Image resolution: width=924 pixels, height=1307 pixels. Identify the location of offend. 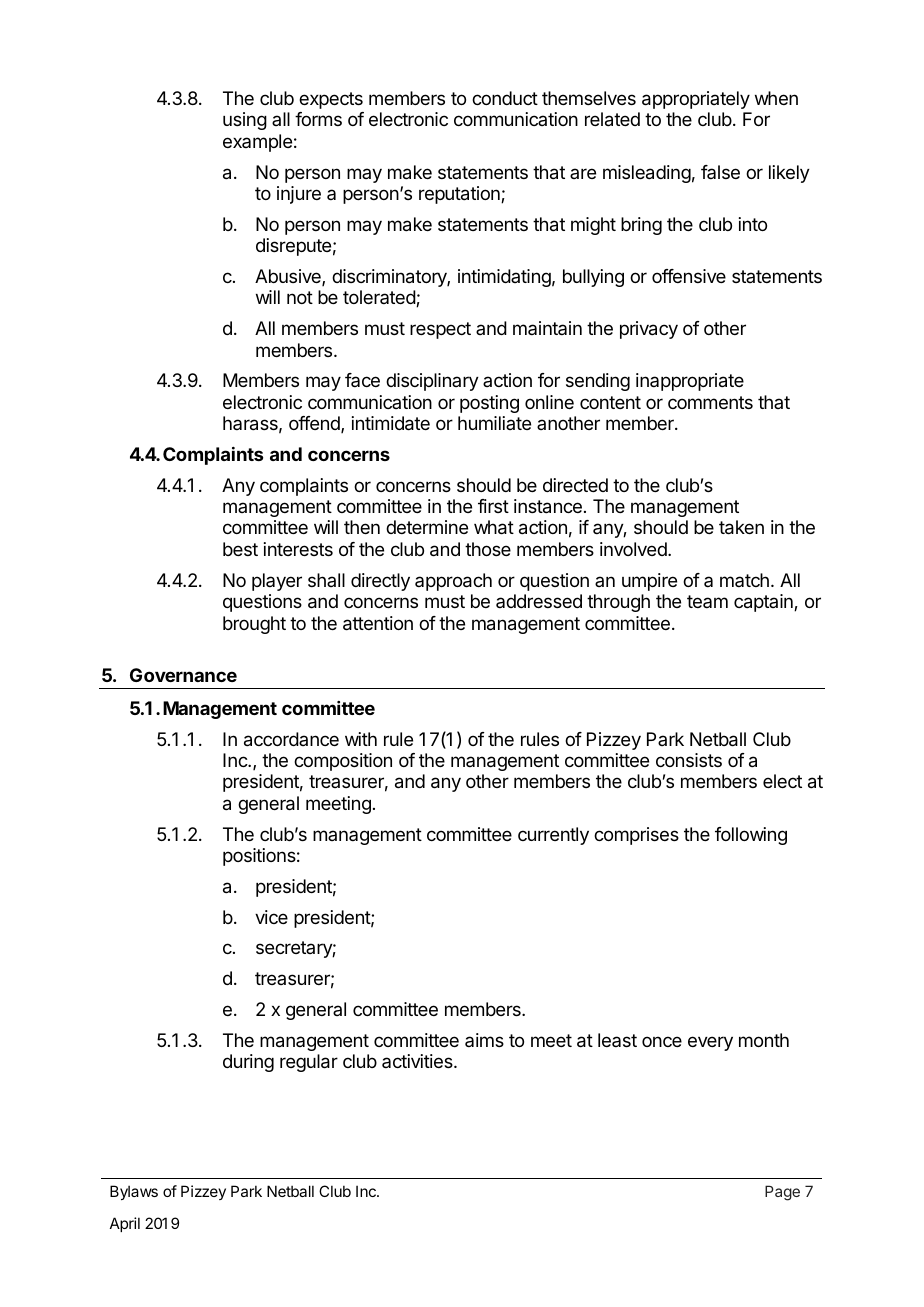
(315, 424).
